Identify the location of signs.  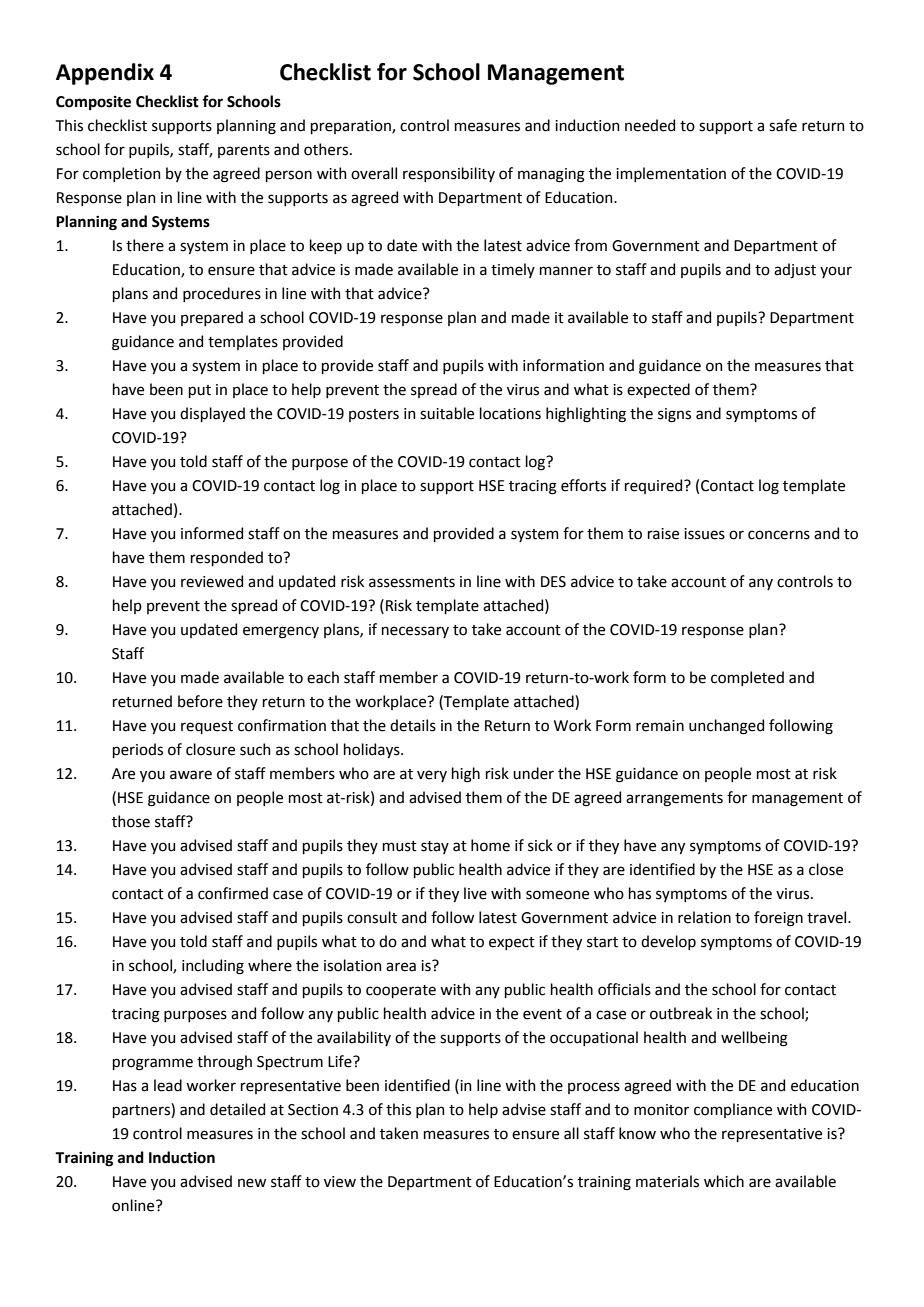
(674, 415).
